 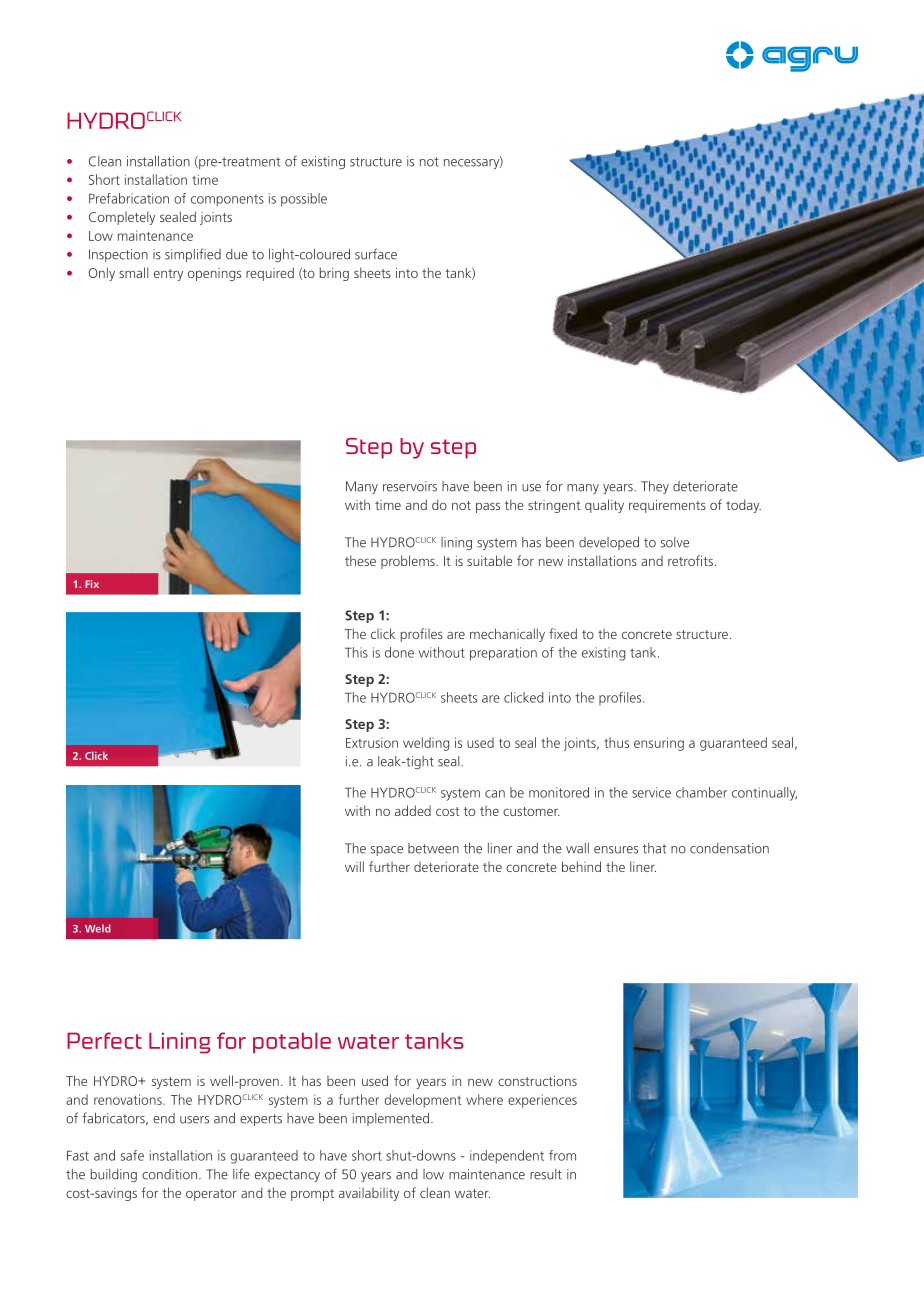 I want to click on these, so click(x=360, y=560).
